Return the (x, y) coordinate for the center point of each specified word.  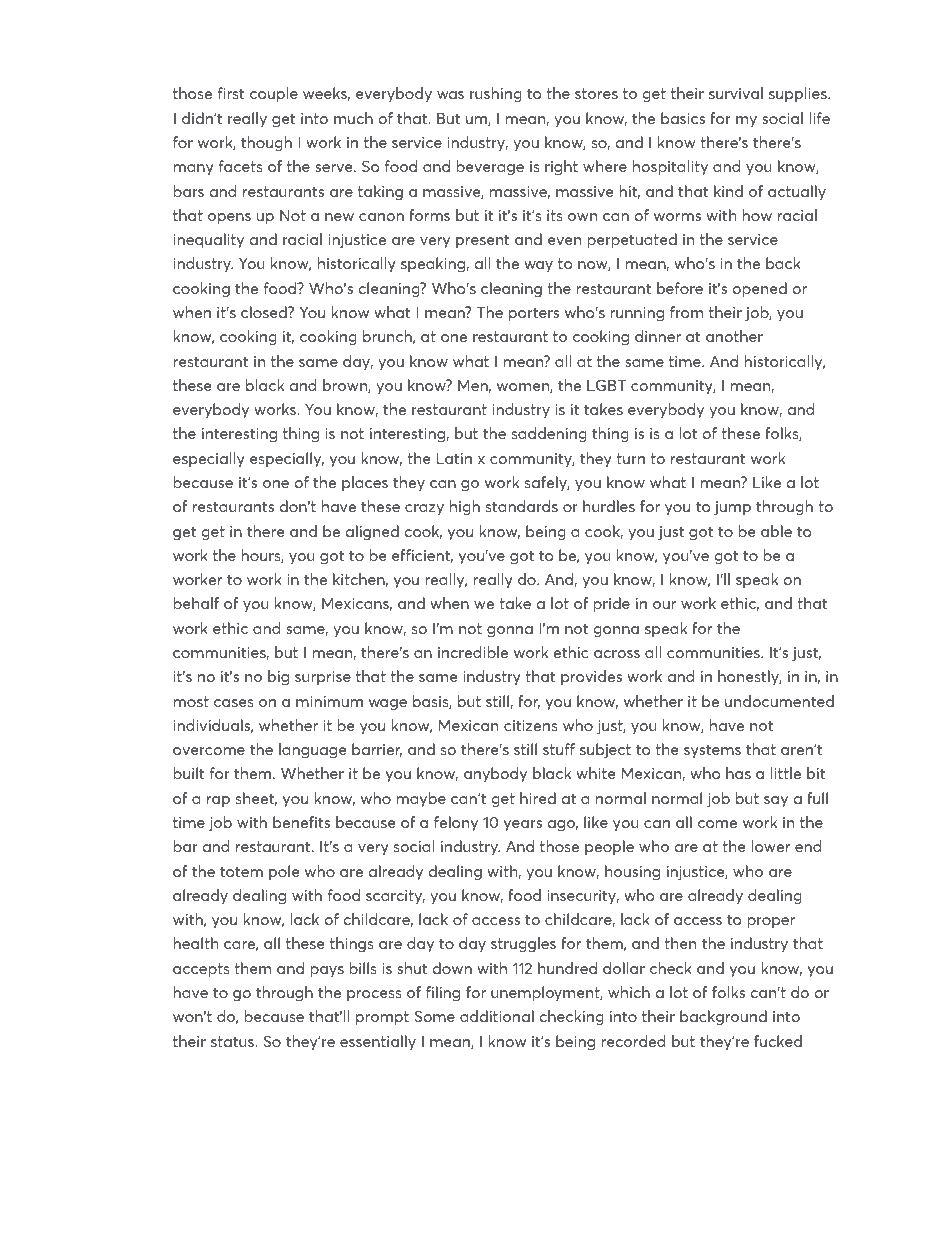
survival (736, 93)
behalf (196, 603)
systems (712, 751)
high (465, 507)
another (734, 336)
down (452, 968)
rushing (496, 94)
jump (732, 508)
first (231, 93)
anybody (495, 774)
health (195, 943)
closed (265, 312)
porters (534, 314)
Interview (242, 1186)
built (188, 773)
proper (771, 922)
